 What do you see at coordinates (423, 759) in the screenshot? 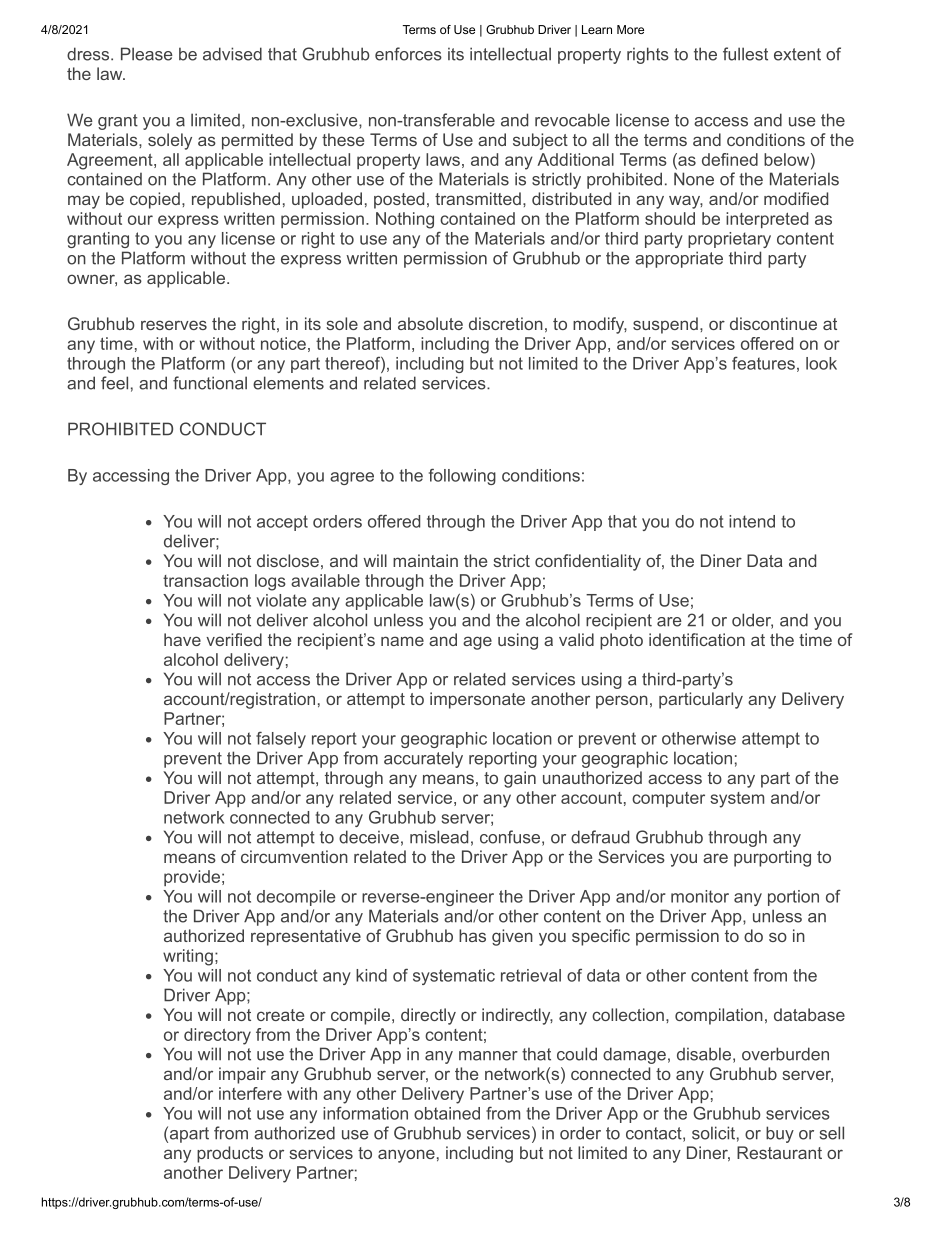
I see `accurately` at bounding box center [423, 759].
